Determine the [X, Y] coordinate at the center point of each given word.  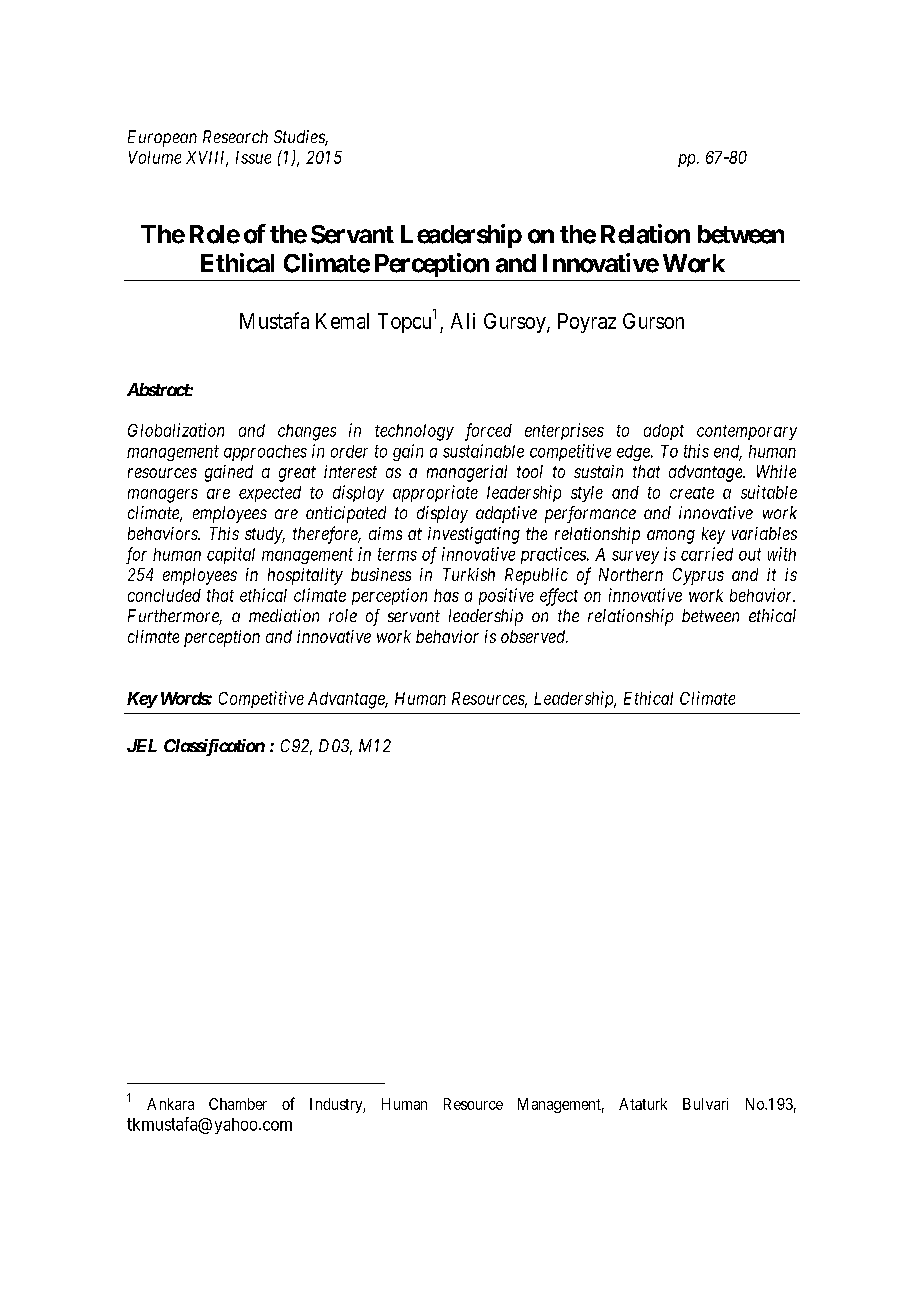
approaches [265, 453]
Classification [214, 747]
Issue [253, 157]
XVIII [207, 159]
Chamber [238, 1104]
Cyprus [698, 576]
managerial [467, 473]
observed [534, 636]
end [728, 452]
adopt [664, 432]
